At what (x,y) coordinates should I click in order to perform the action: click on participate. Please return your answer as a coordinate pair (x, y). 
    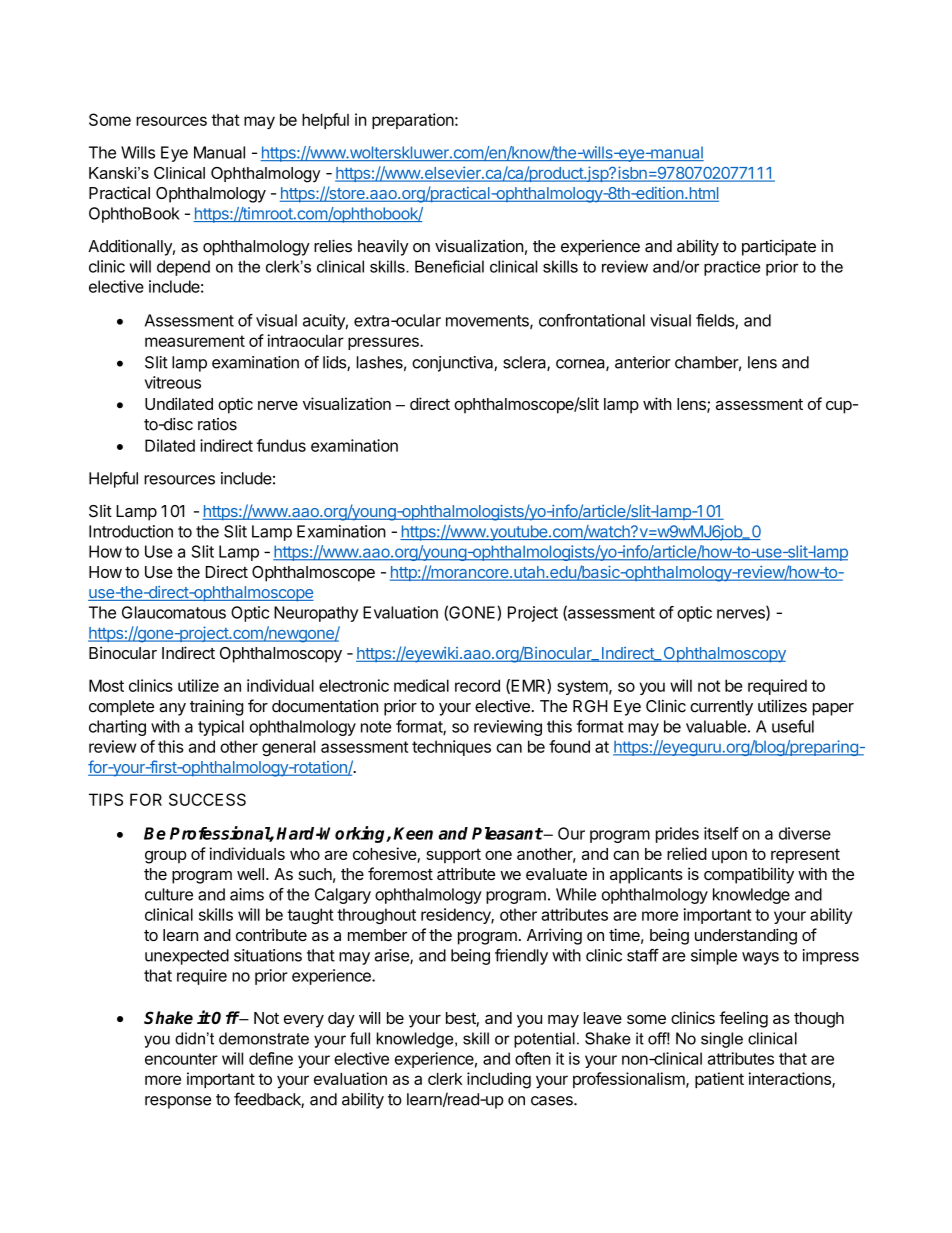
    Looking at the image, I should click on (779, 247).
